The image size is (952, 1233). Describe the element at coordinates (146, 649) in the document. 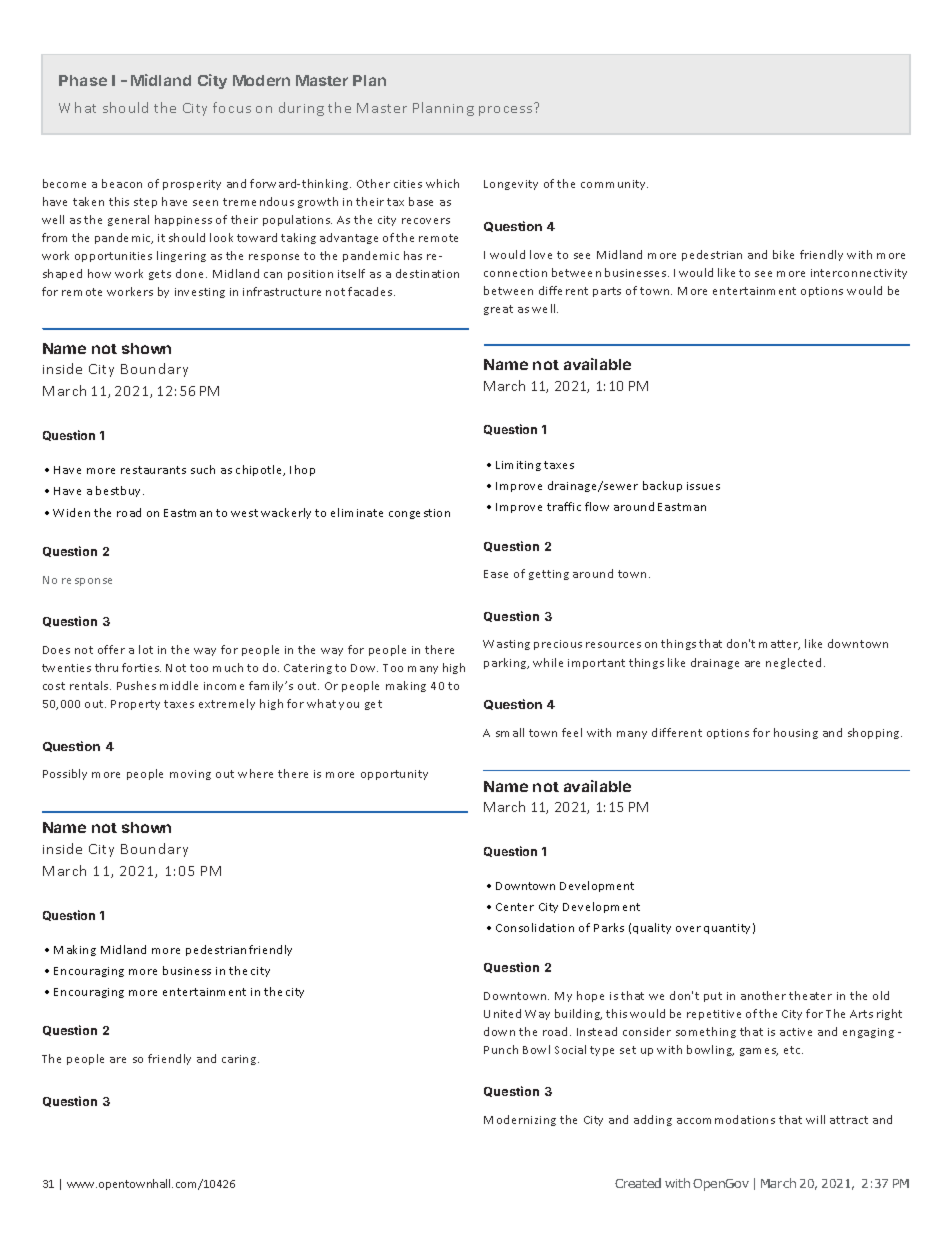

I see `lot` at that location.
